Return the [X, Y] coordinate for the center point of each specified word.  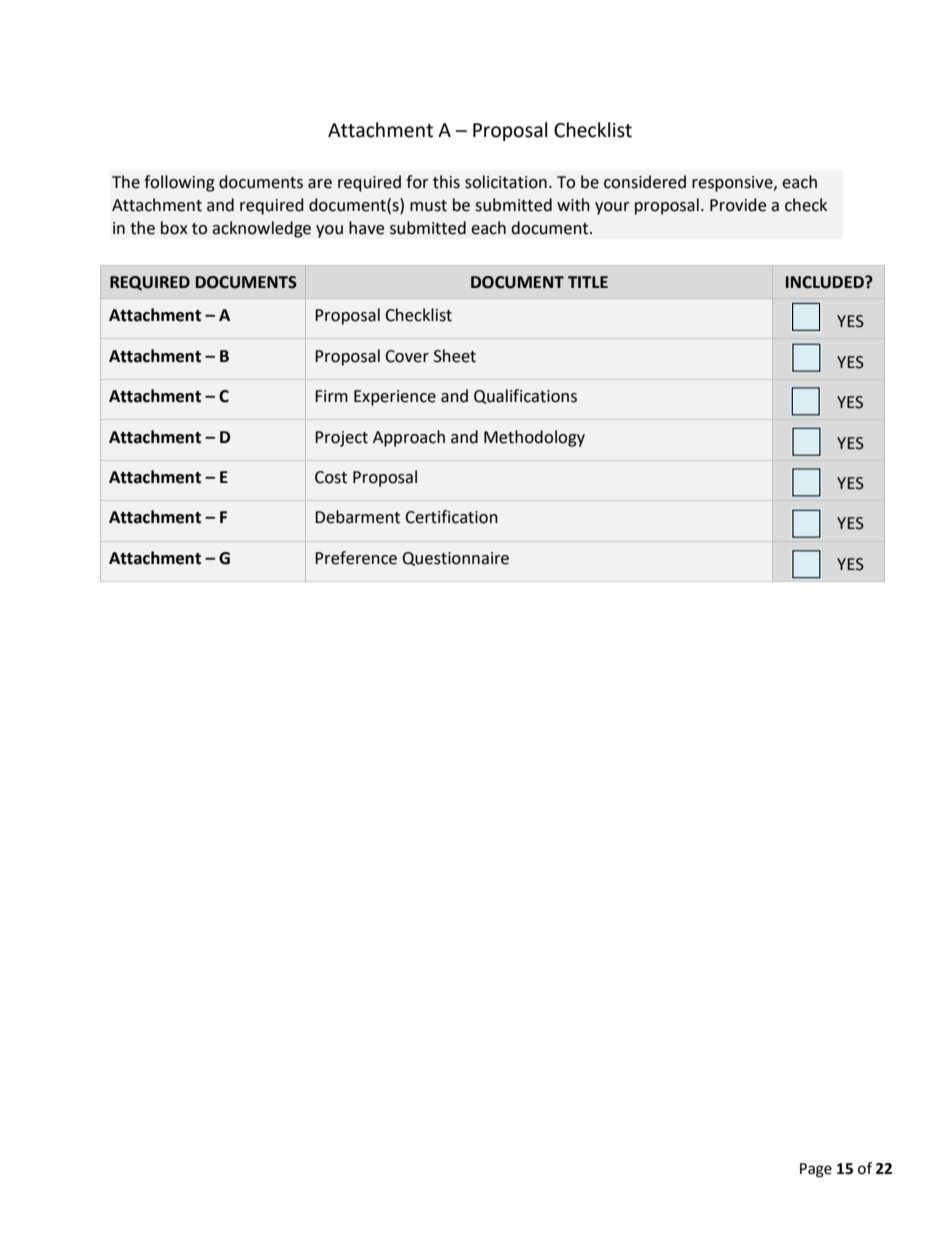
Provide [738, 205]
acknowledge [261, 229]
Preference [356, 558]
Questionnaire [455, 559]
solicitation [506, 182]
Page [816, 1170]
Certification [451, 517]
